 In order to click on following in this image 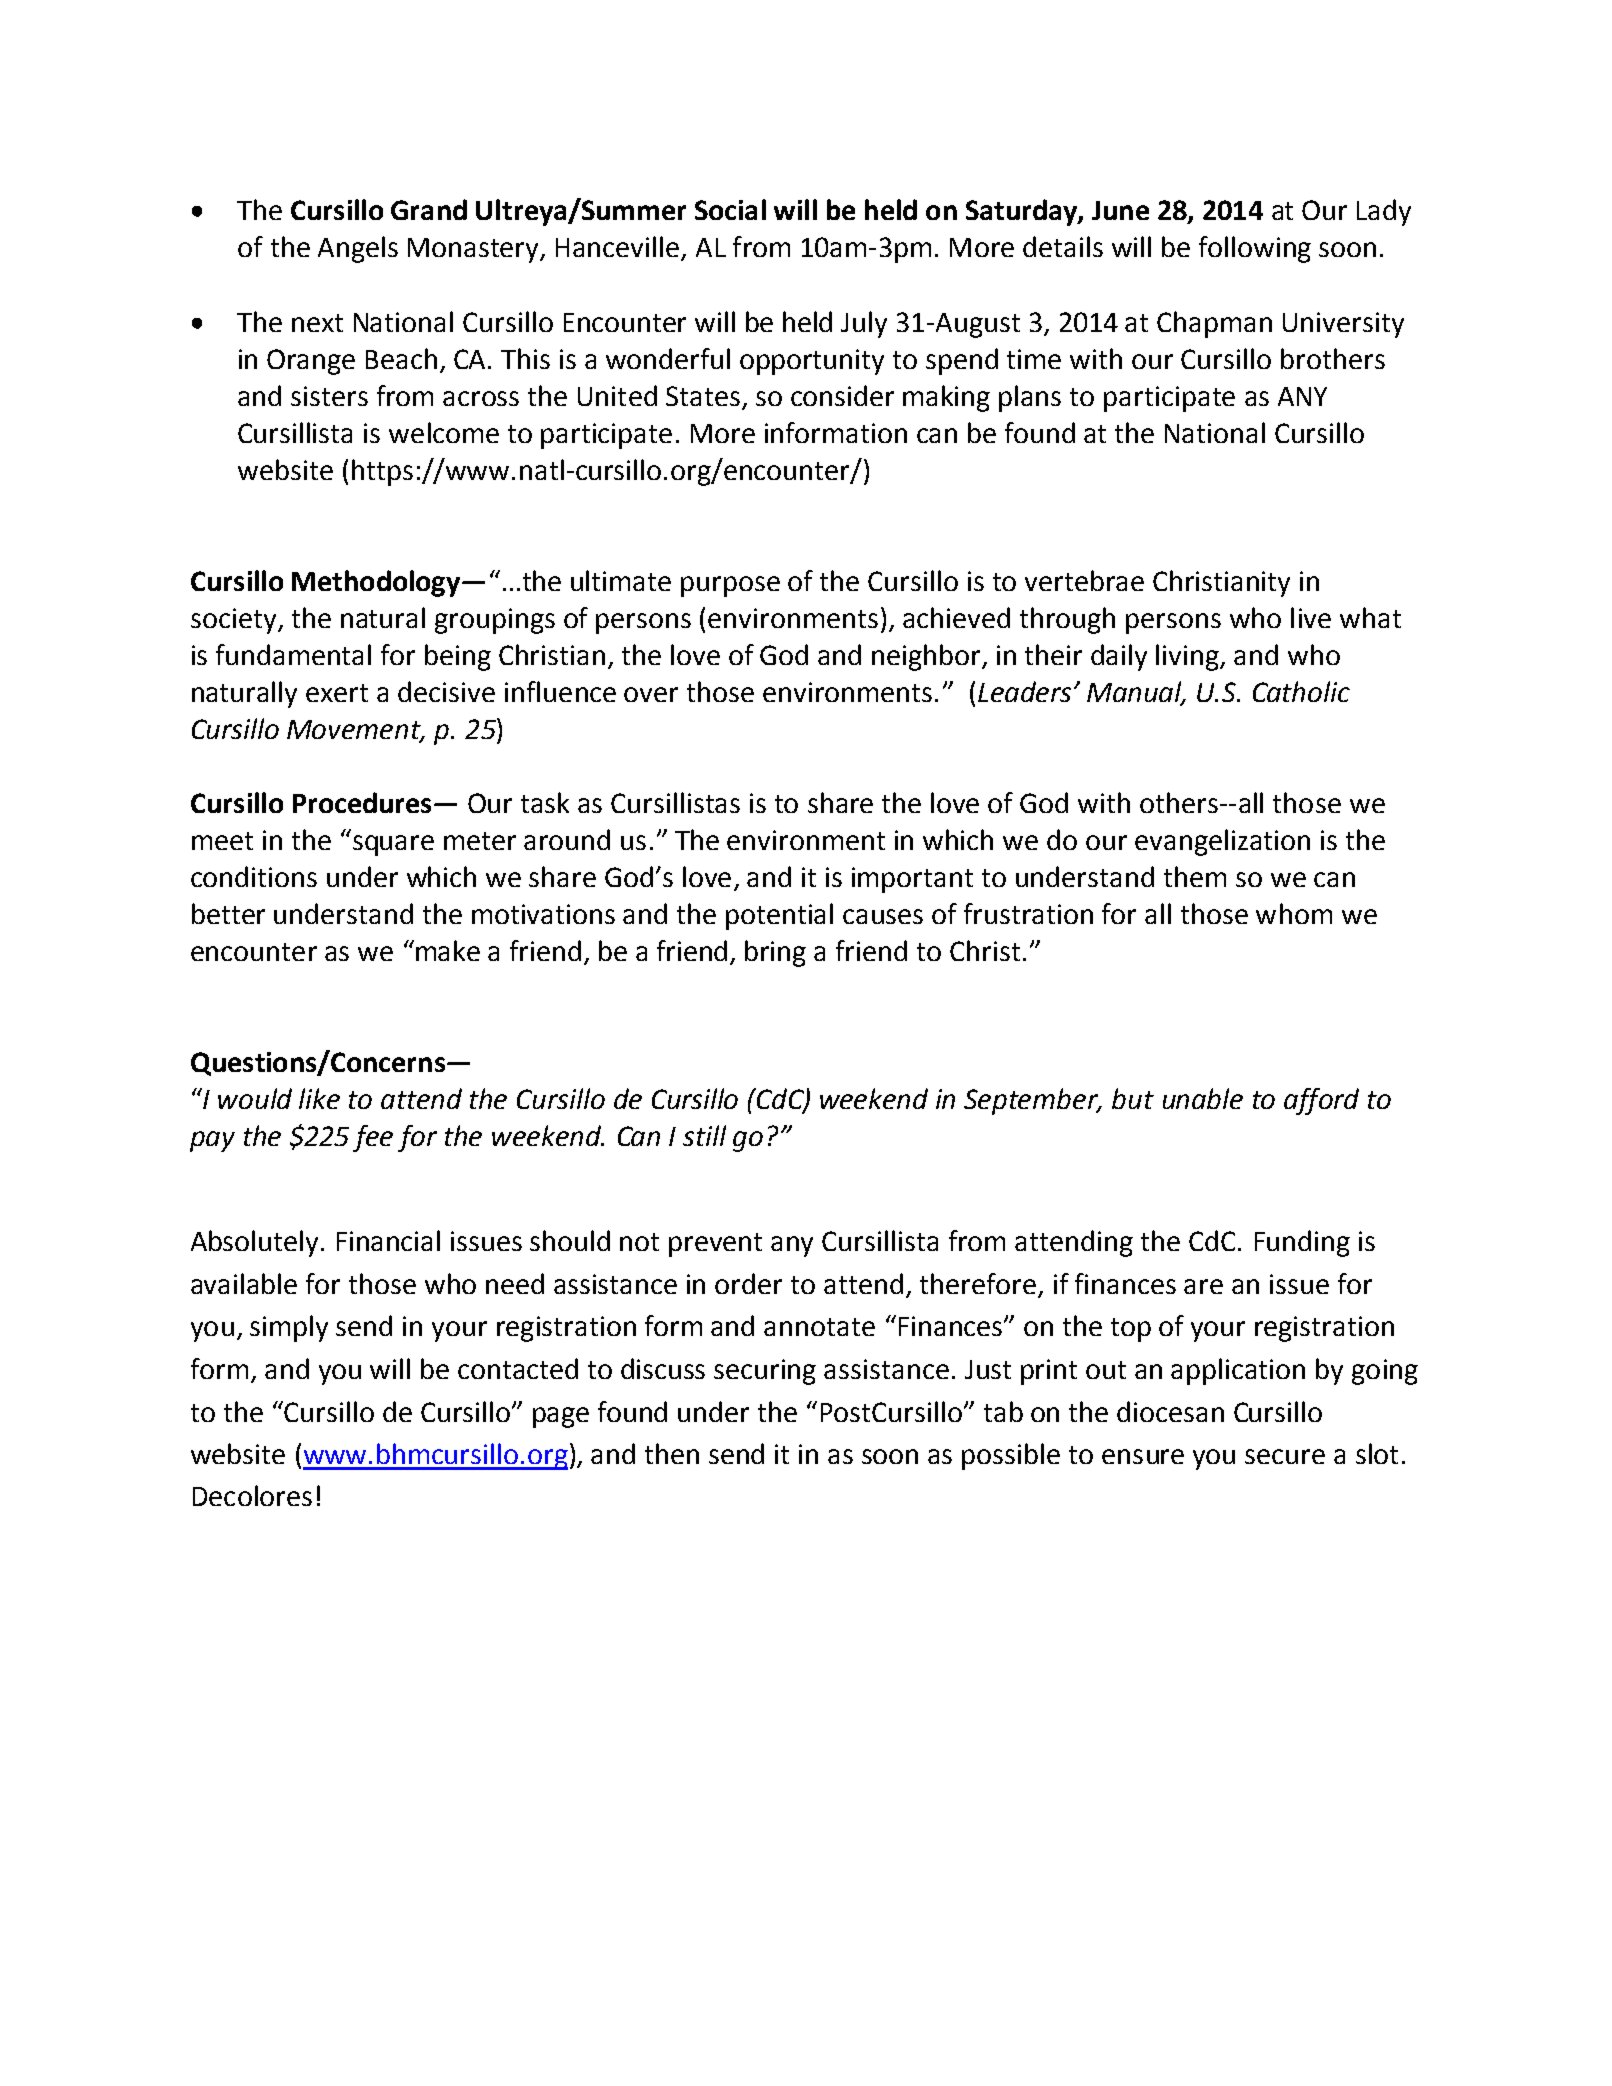, I will do `click(1255, 249)`.
